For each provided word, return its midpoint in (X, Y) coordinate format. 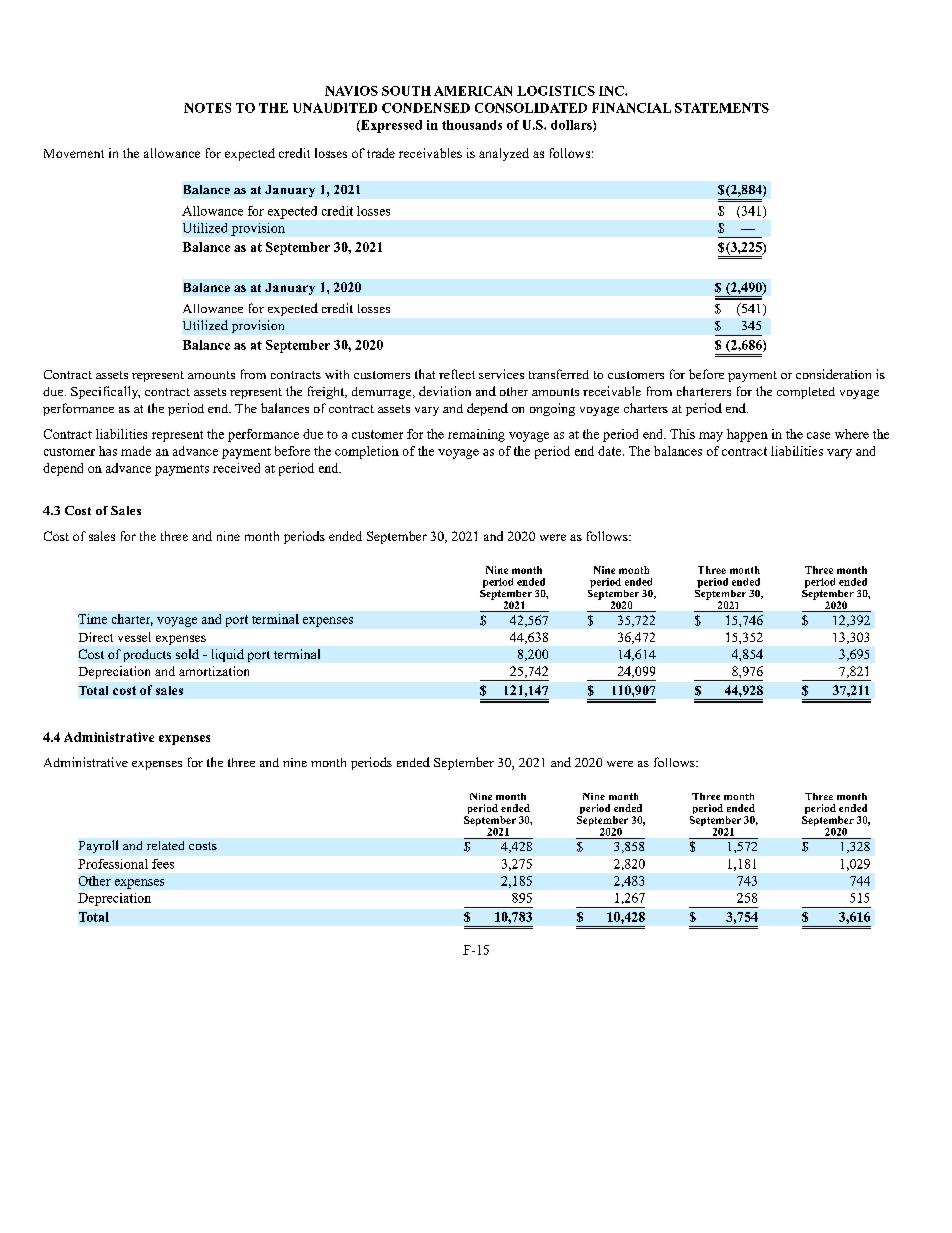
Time (92, 619)
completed (806, 393)
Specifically (105, 392)
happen (747, 435)
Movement (74, 153)
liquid (228, 655)
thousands (472, 125)
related (165, 845)
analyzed (504, 154)
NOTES (207, 108)
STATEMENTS (722, 108)
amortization (214, 671)
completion (367, 452)
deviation (445, 391)
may (711, 437)
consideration (833, 374)
